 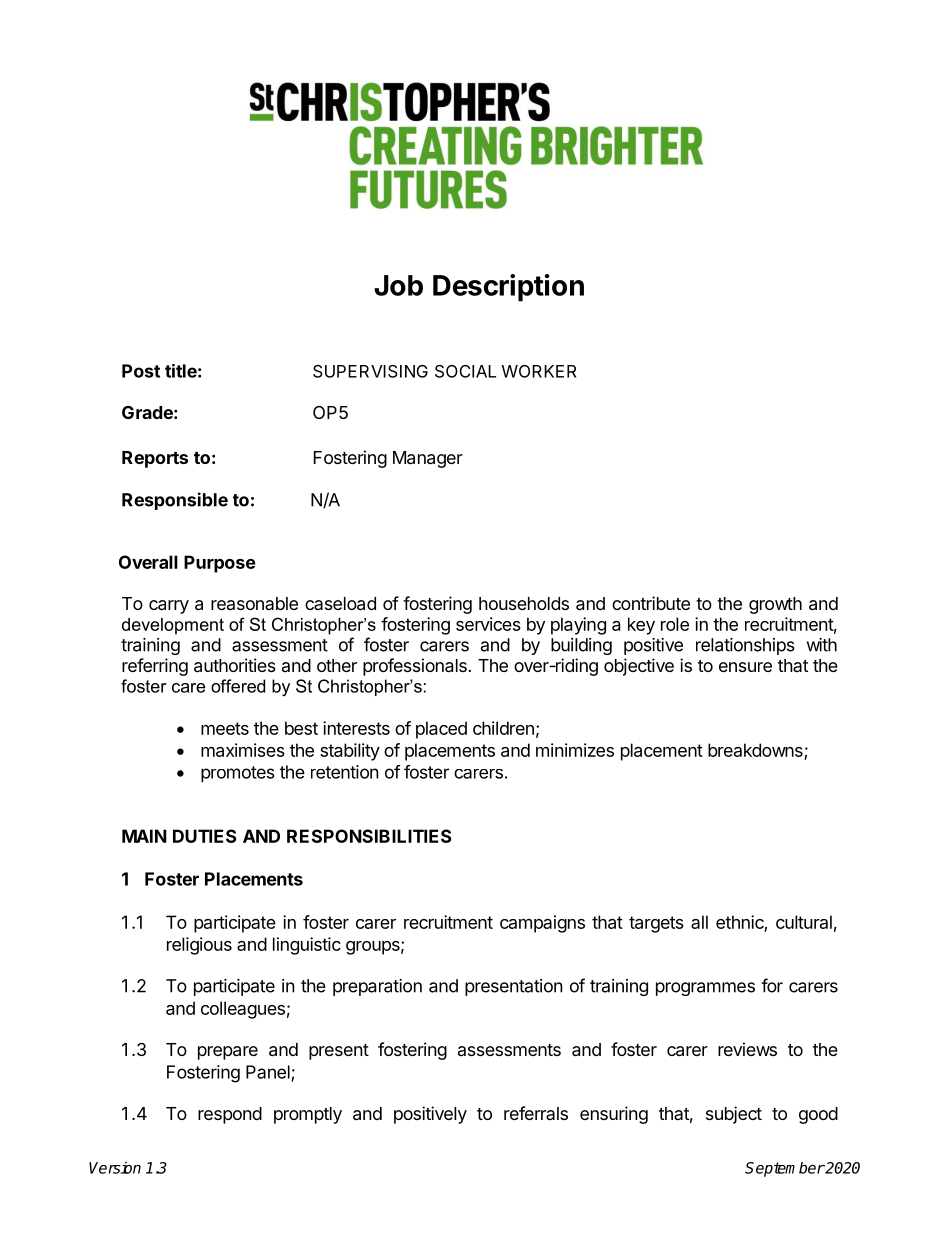 I want to click on WORKER, so click(x=539, y=371).
